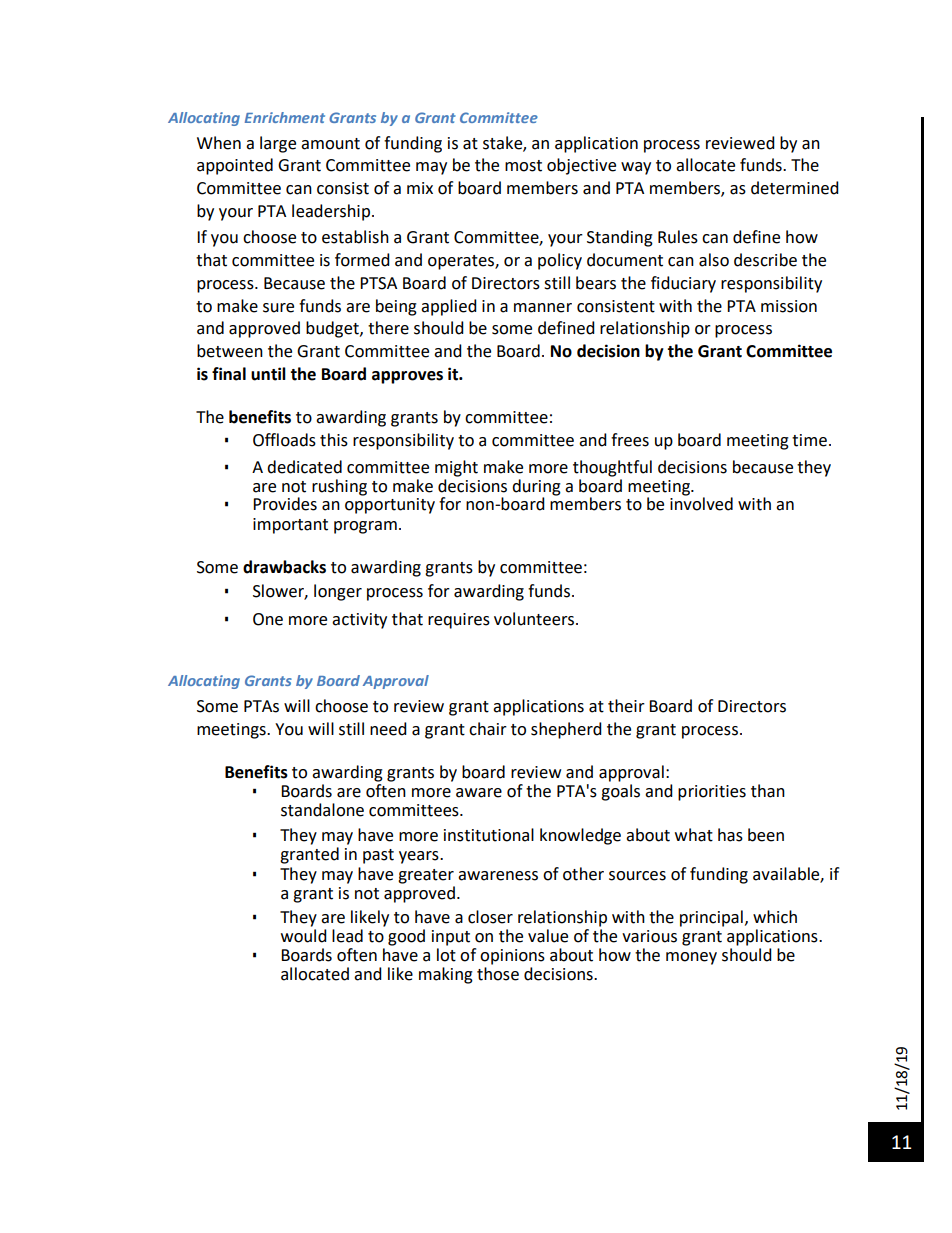 Image resolution: width=952 pixels, height=1233 pixels. I want to click on money, so click(691, 958).
